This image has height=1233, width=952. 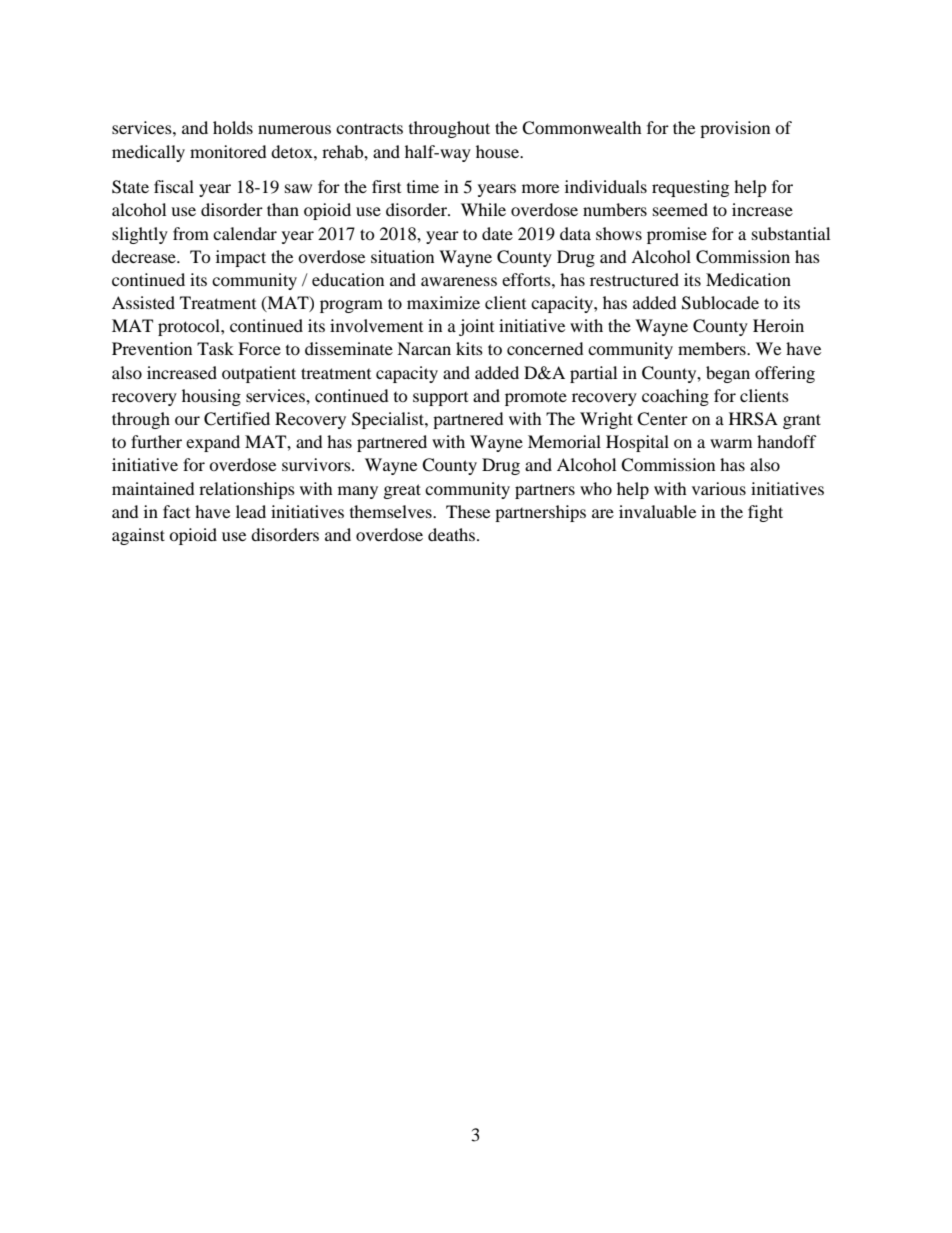 What do you see at coordinates (735, 129) in the image?
I see `provision` at bounding box center [735, 129].
